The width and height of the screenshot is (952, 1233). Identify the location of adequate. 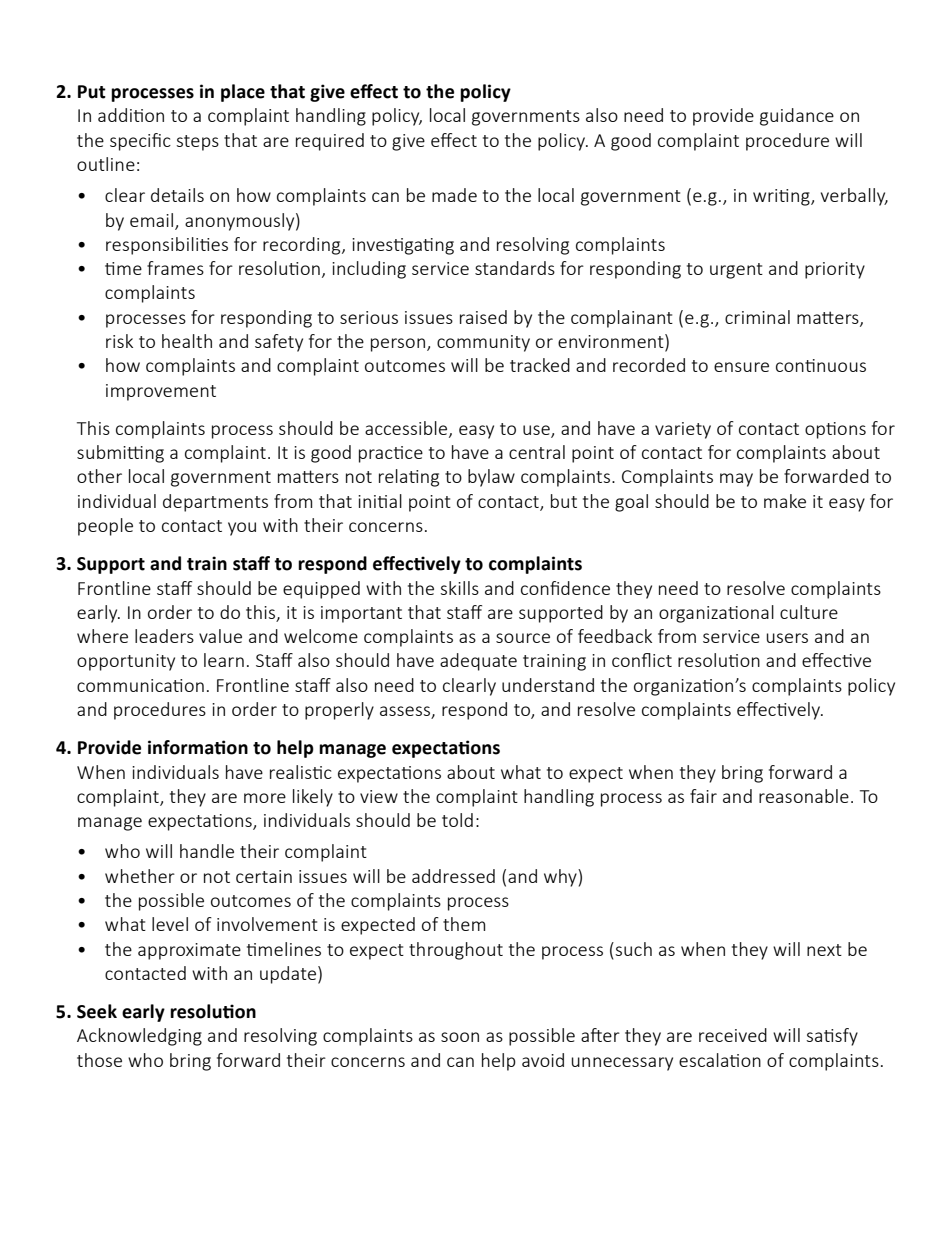
(478, 662).
